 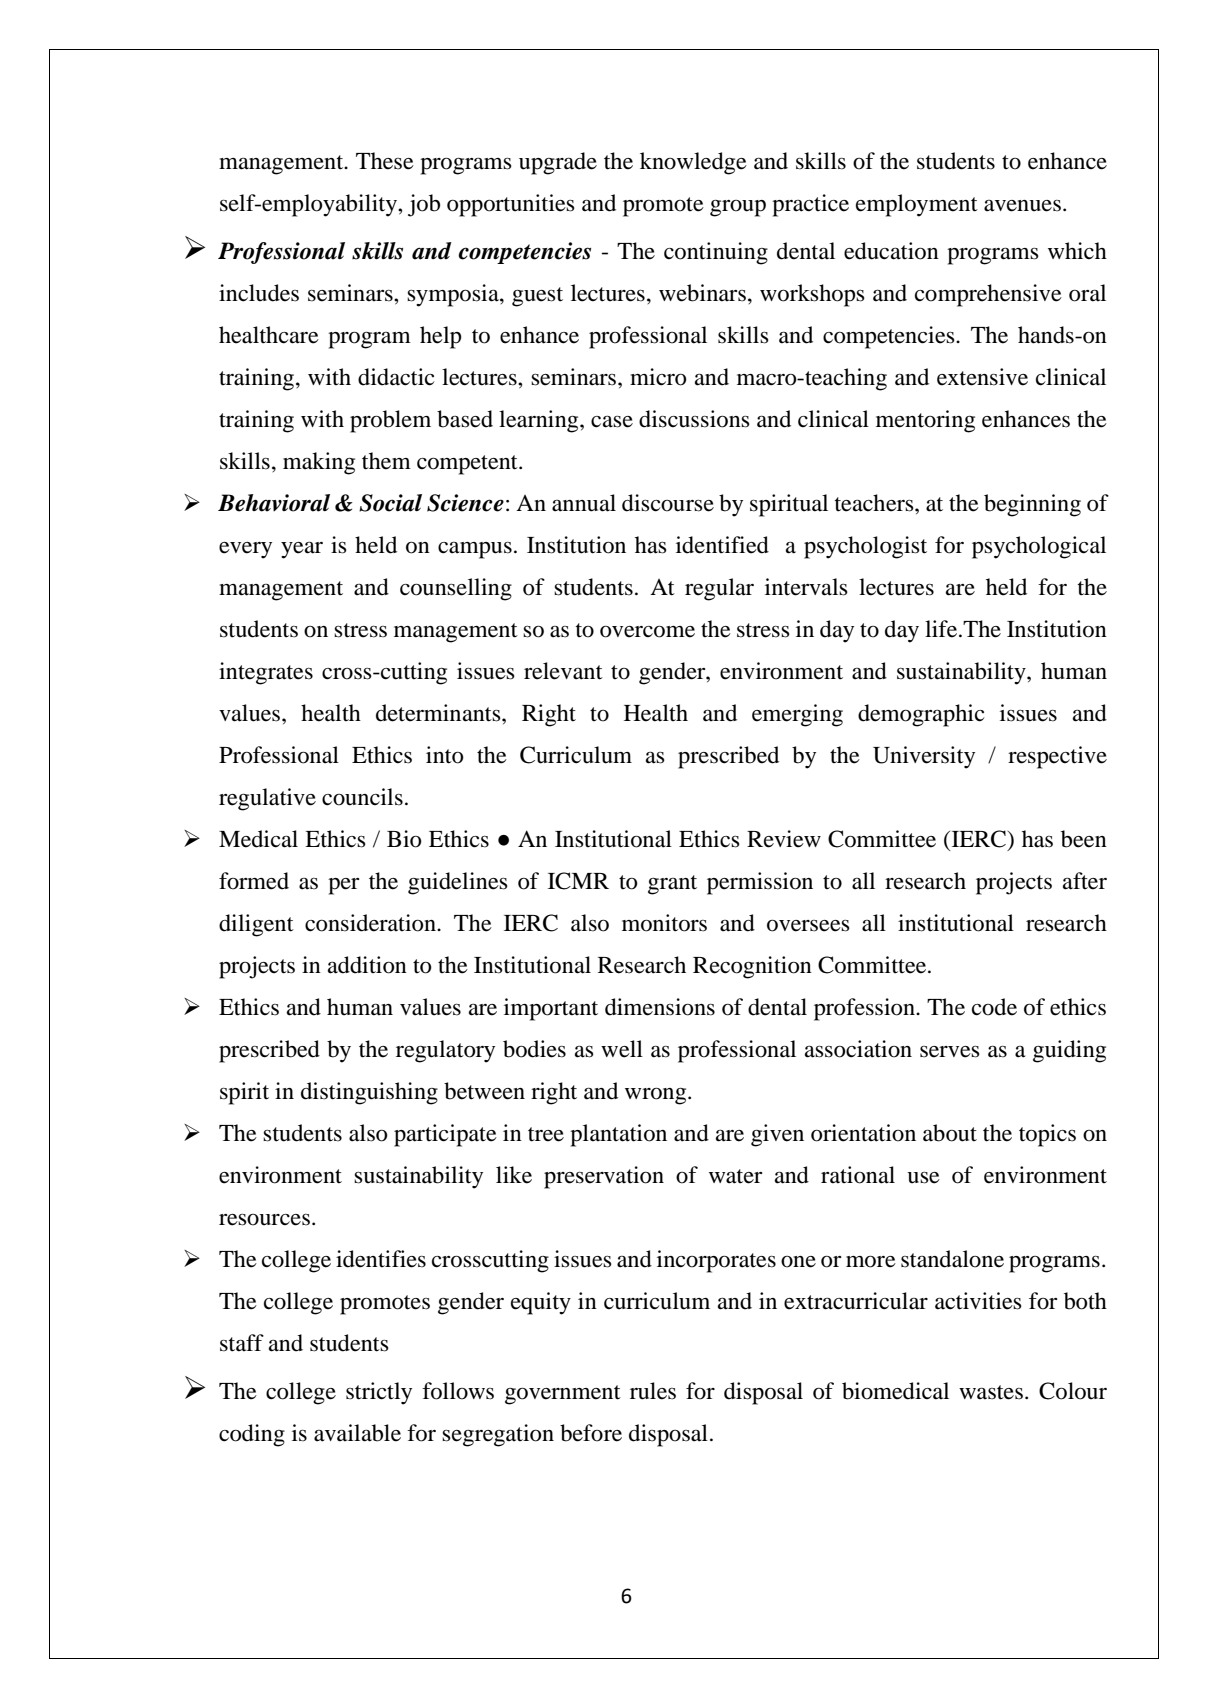 What do you see at coordinates (991, 1392) in the page?
I see `wastes` at bounding box center [991, 1392].
